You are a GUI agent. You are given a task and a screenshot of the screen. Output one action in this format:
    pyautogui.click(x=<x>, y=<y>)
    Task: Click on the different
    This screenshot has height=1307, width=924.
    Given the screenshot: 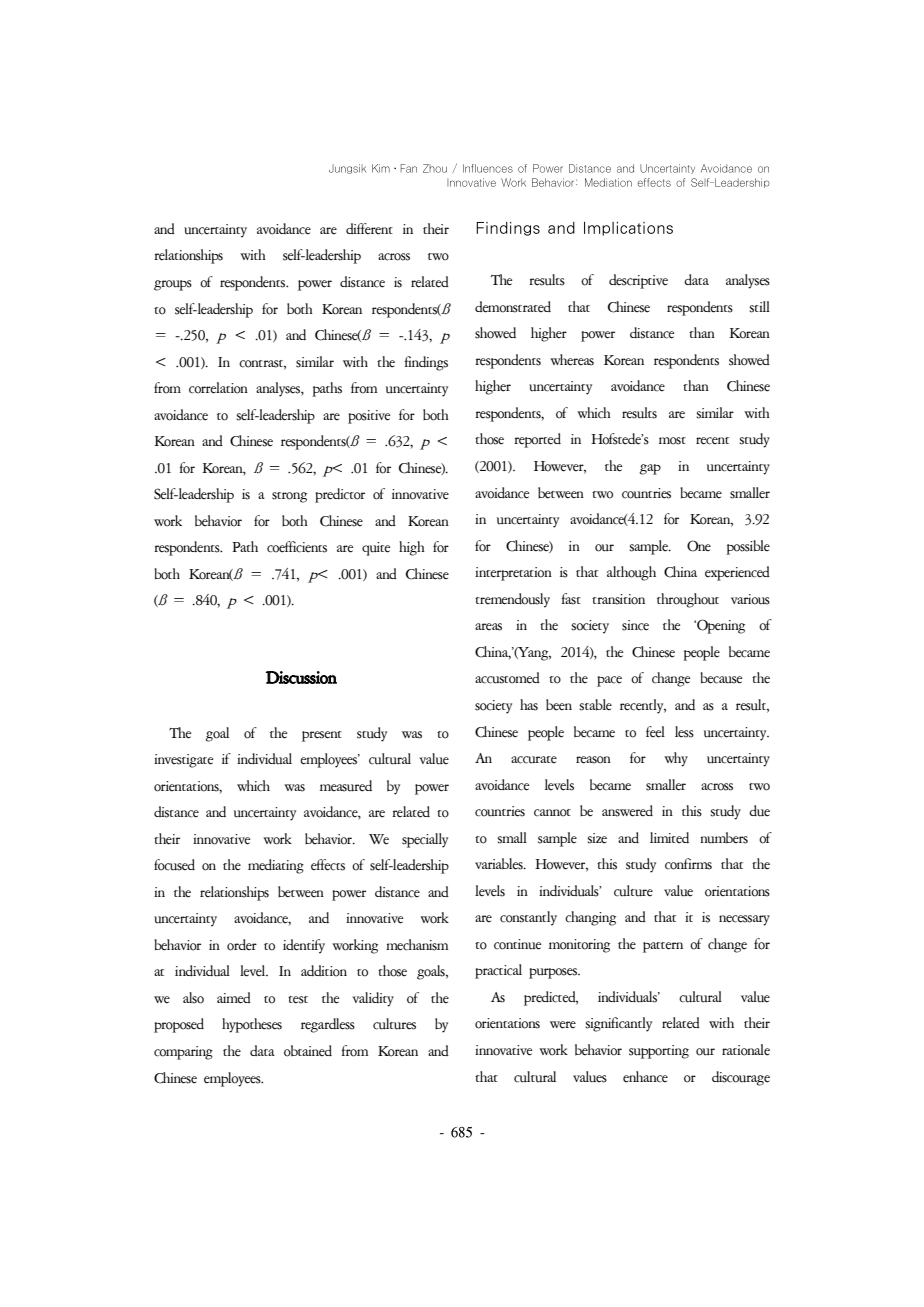 What is the action you would take?
    pyautogui.click(x=369, y=229)
